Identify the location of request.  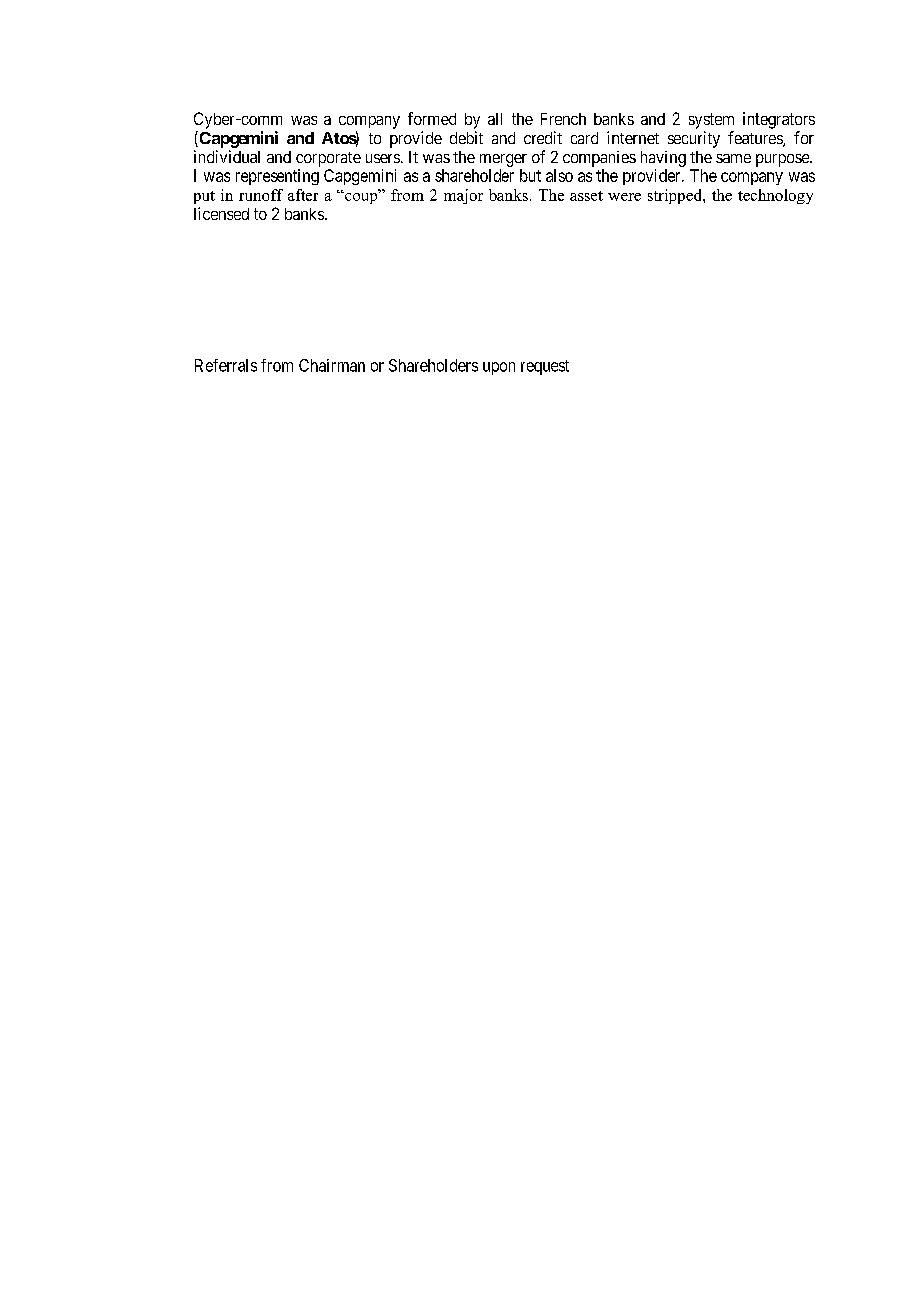
(545, 367).
